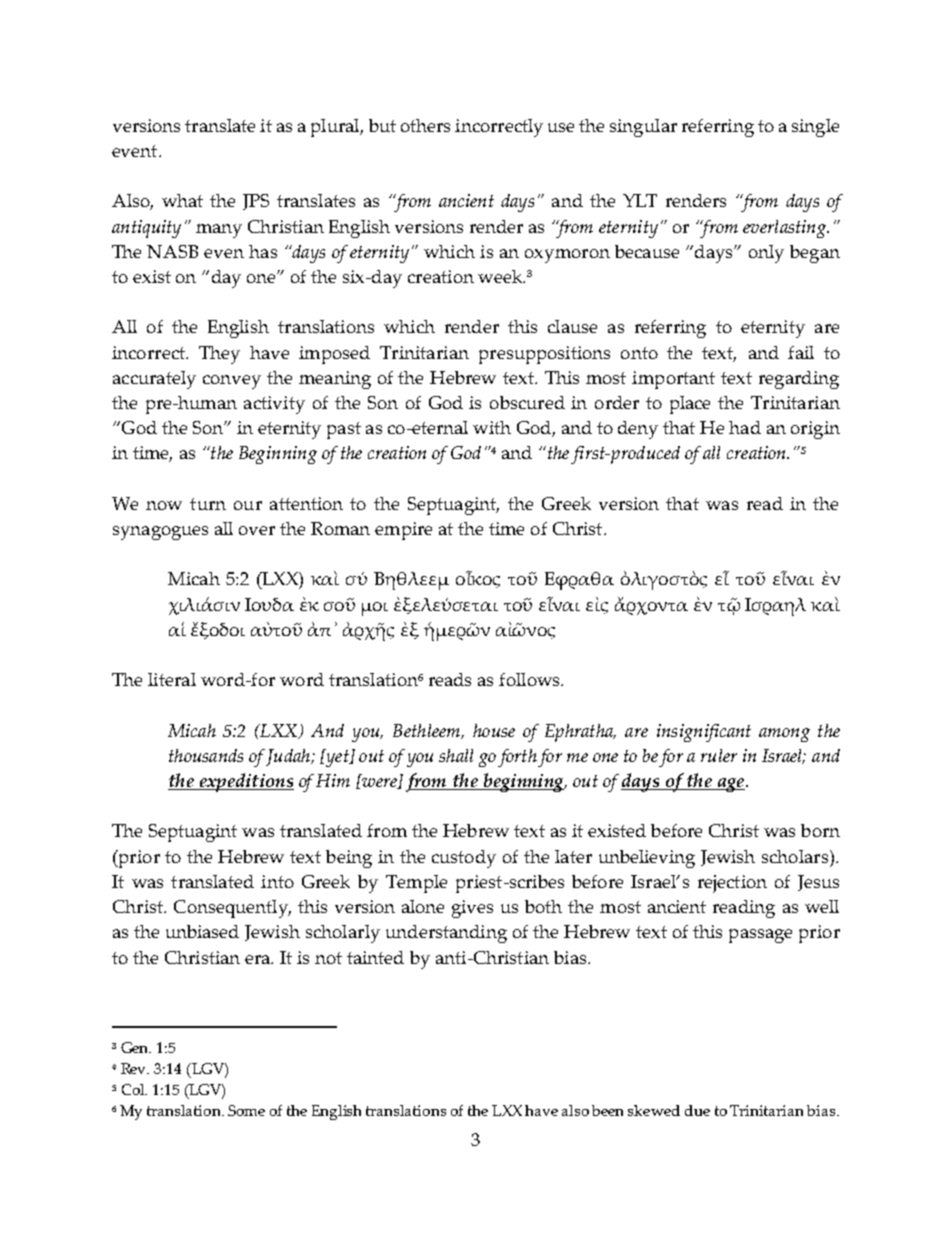  Describe the element at coordinates (530, 679) in the screenshot. I see `follows` at that location.
